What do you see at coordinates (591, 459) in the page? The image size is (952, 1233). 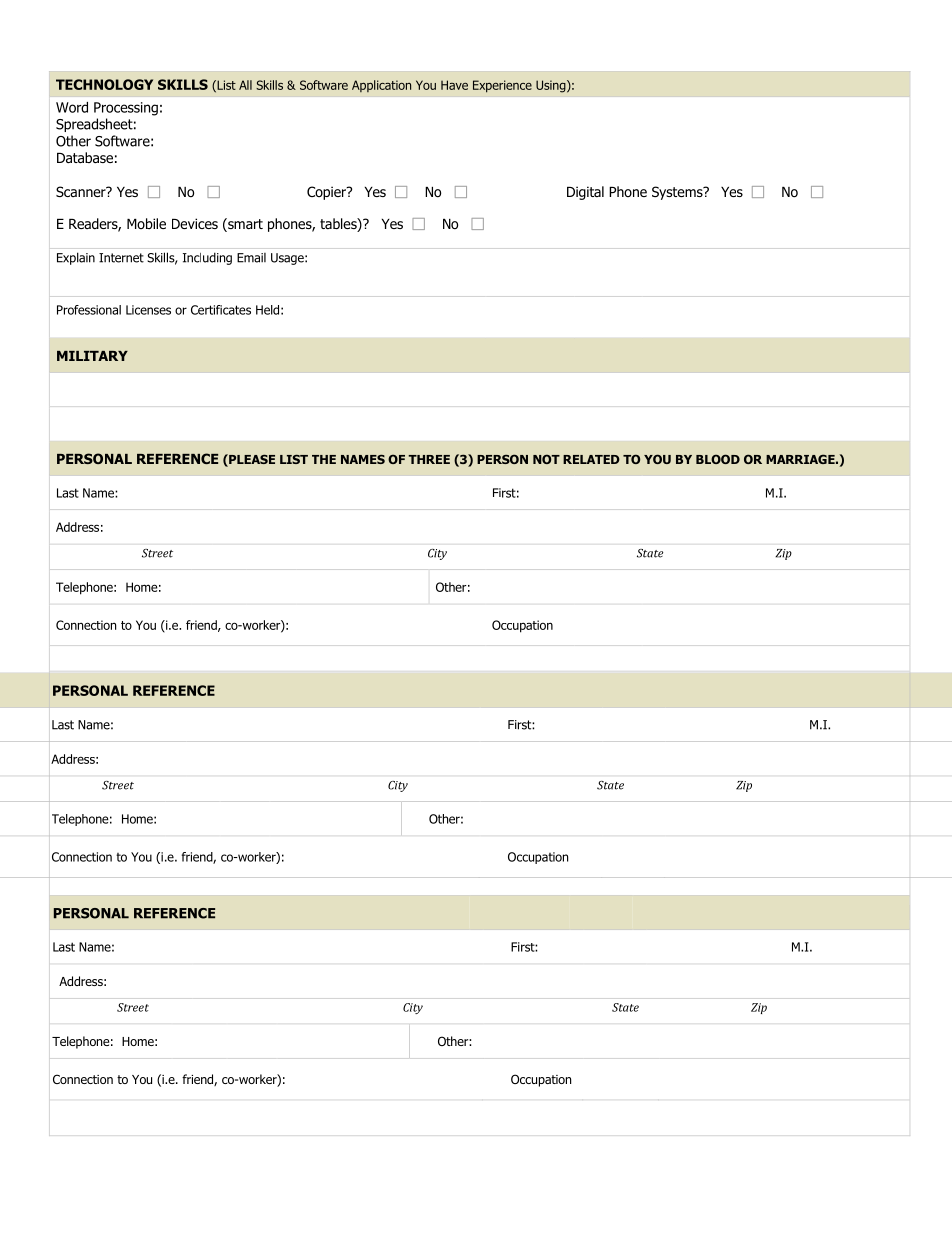 I see `RELATED` at bounding box center [591, 459].
